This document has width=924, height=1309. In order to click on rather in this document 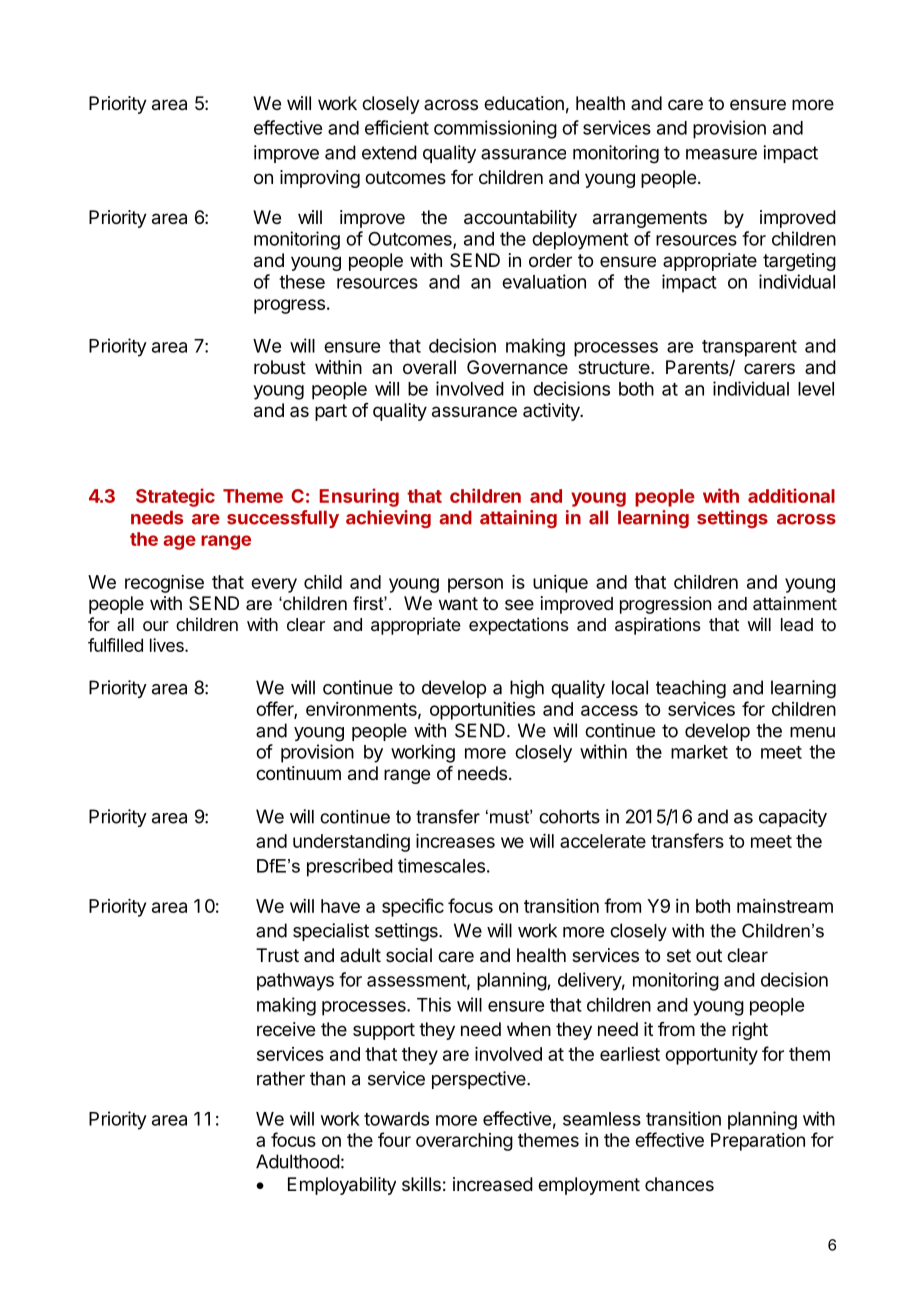, I will do `click(281, 1078)`.
